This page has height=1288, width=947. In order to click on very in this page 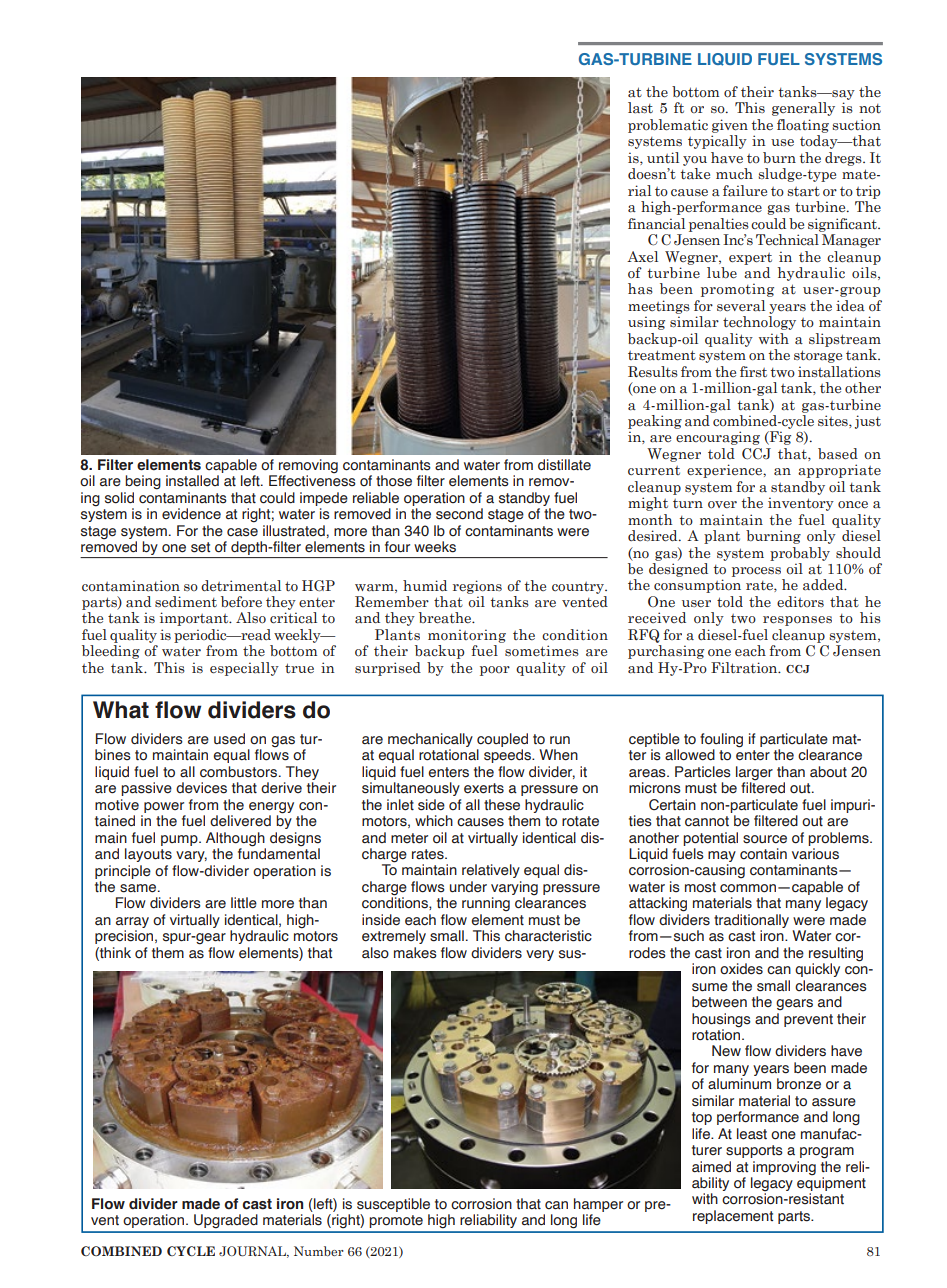, I will do `click(540, 955)`.
